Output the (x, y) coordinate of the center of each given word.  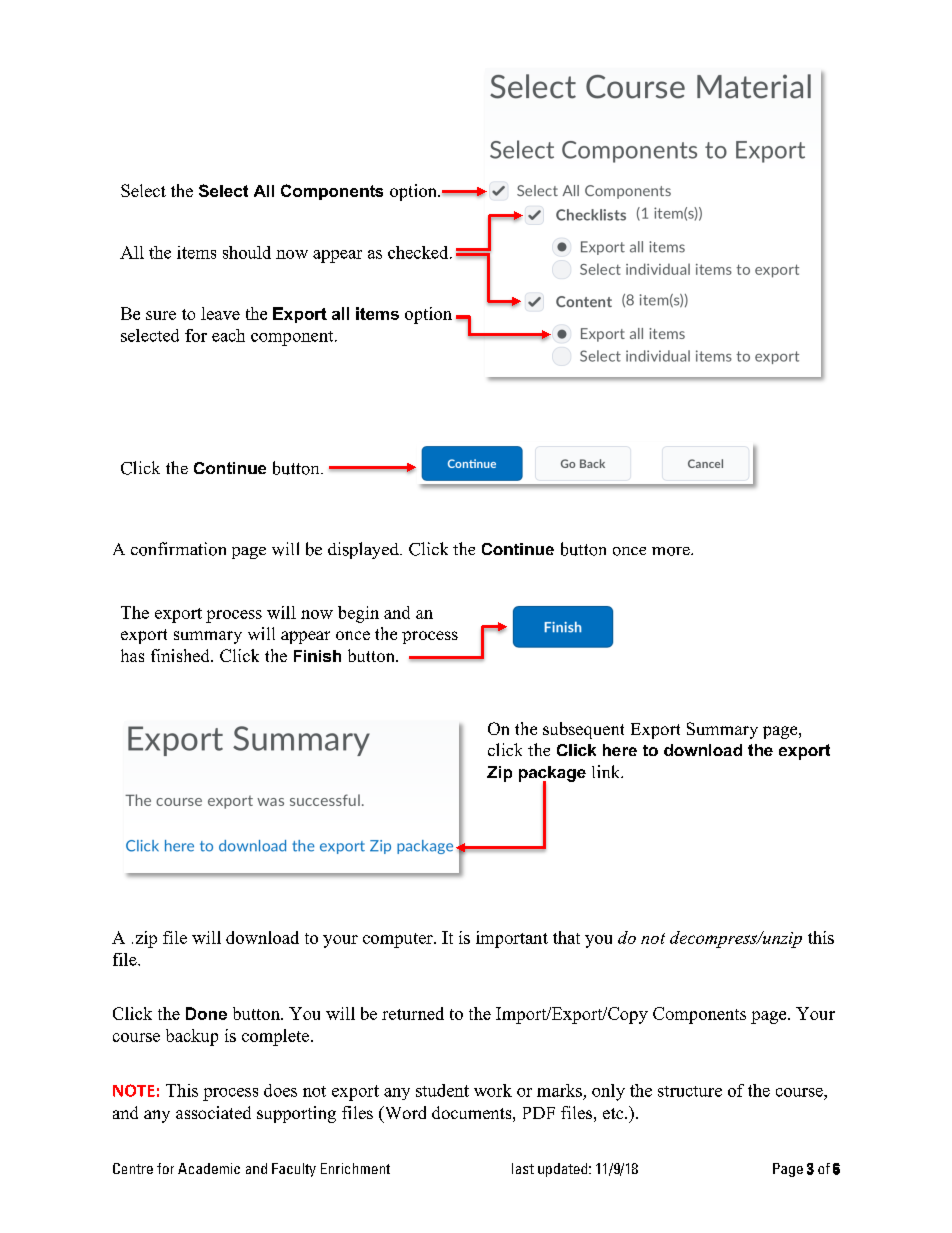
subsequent (583, 730)
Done (206, 1013)
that (566, 937)
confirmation (178, 549)
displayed (364, 550)
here (620, 750)
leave (220, 313)
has (132, 655)
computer (399, 940)
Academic (209, 1168)
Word (404, 1114)
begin (358, 614)
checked (419, 252)
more (672, 551)
